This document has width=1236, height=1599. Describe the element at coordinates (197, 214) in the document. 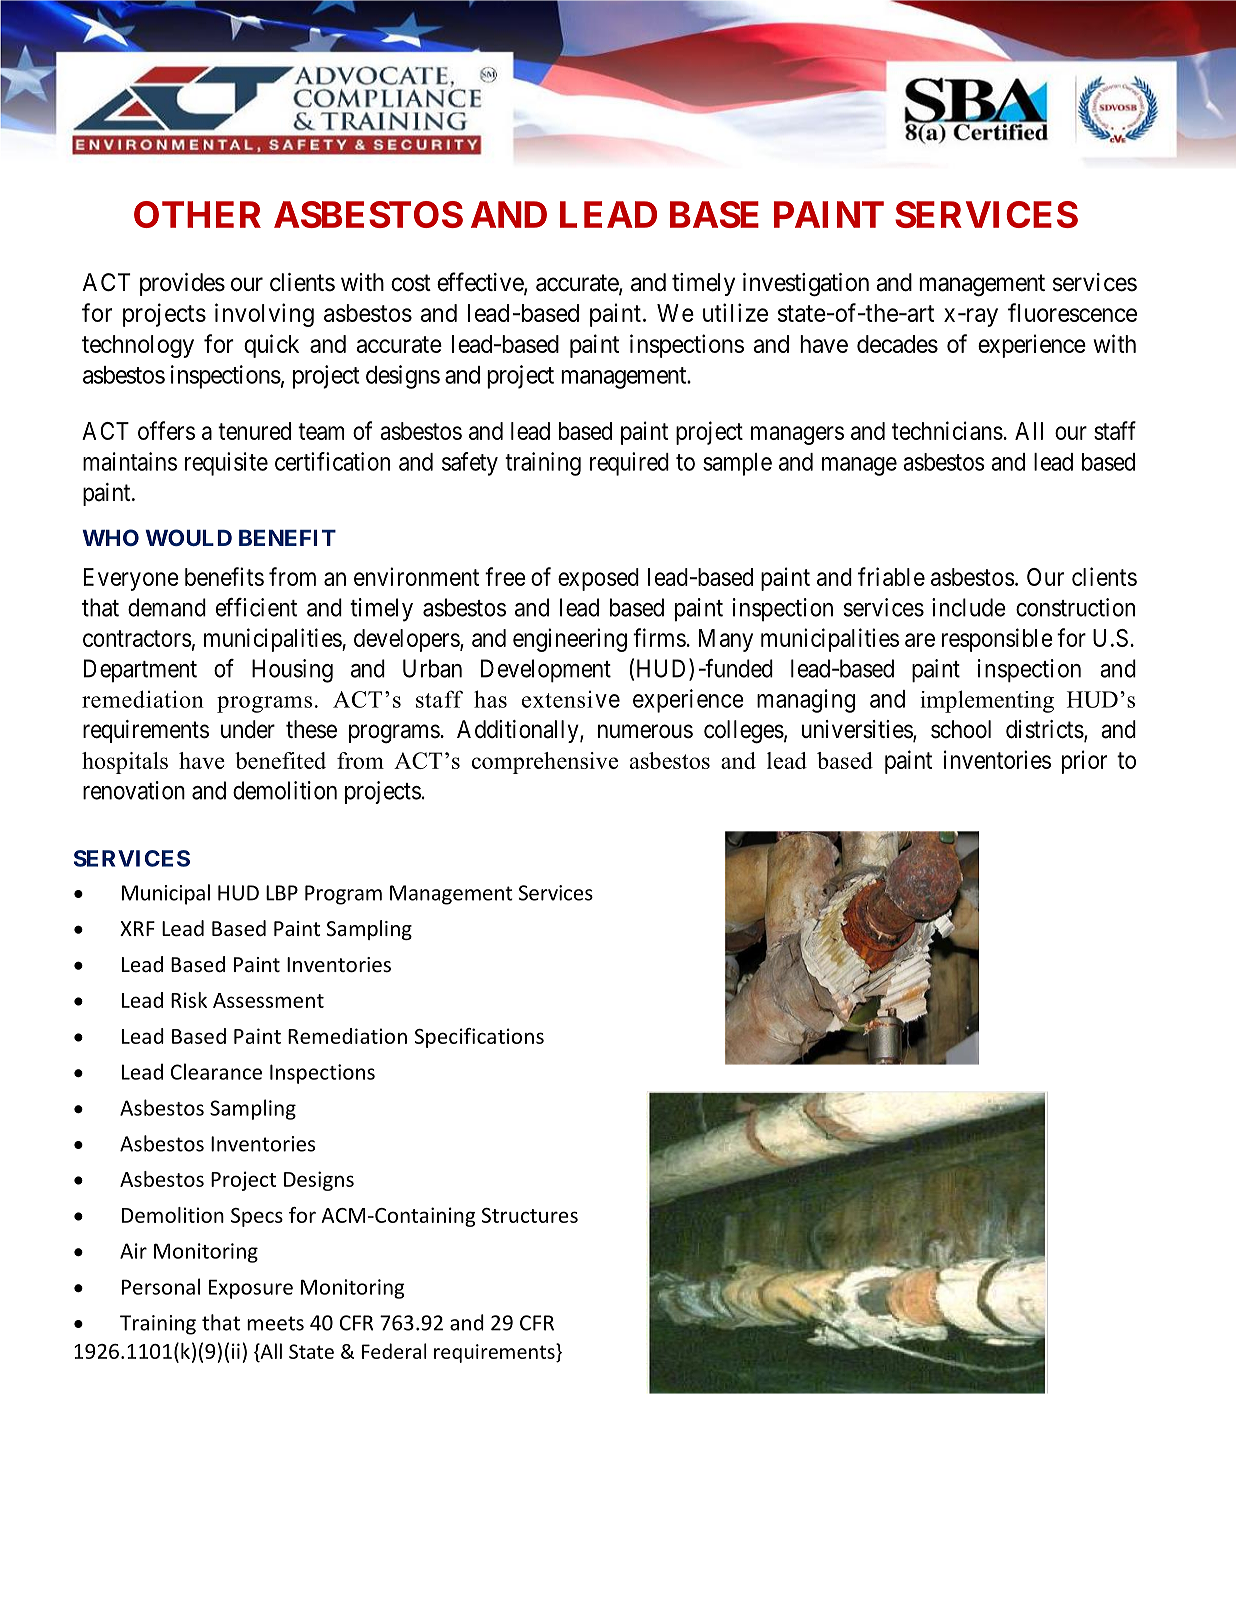

I see `OTHER` at that location.
